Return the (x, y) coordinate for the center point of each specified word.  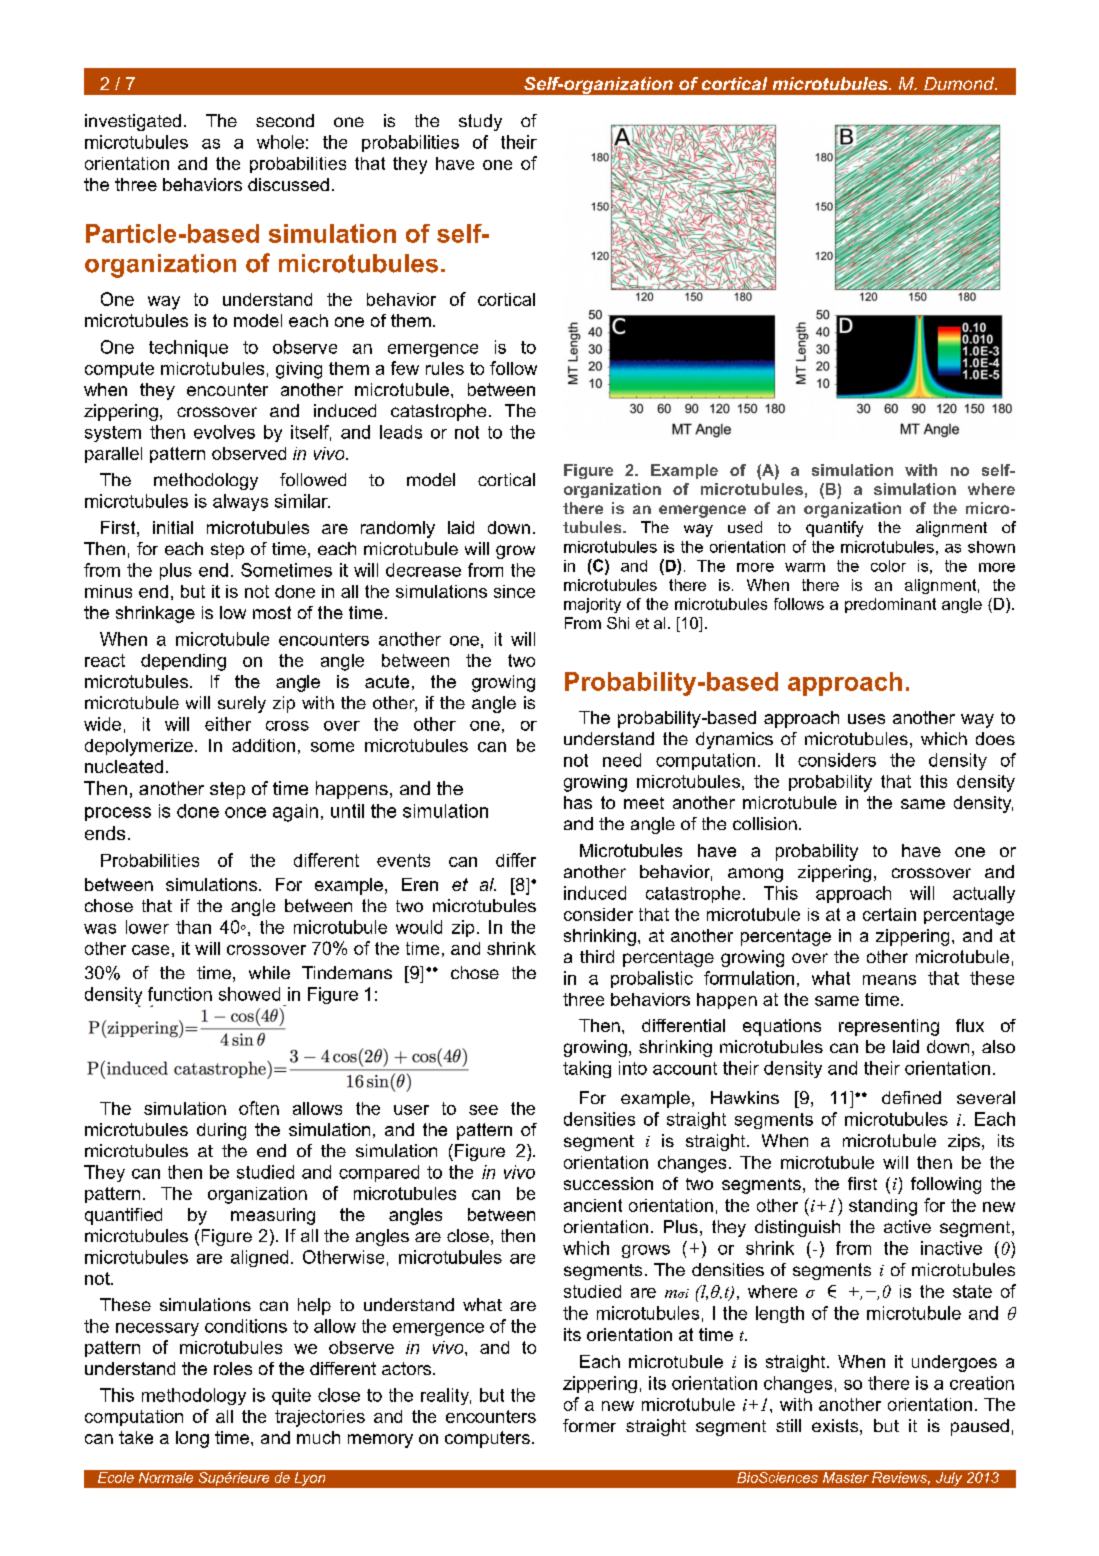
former (589, 1425)
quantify (834, 529)
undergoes (954, 1363)
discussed (288, 184)
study (480, 122)
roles (233, 1368)
